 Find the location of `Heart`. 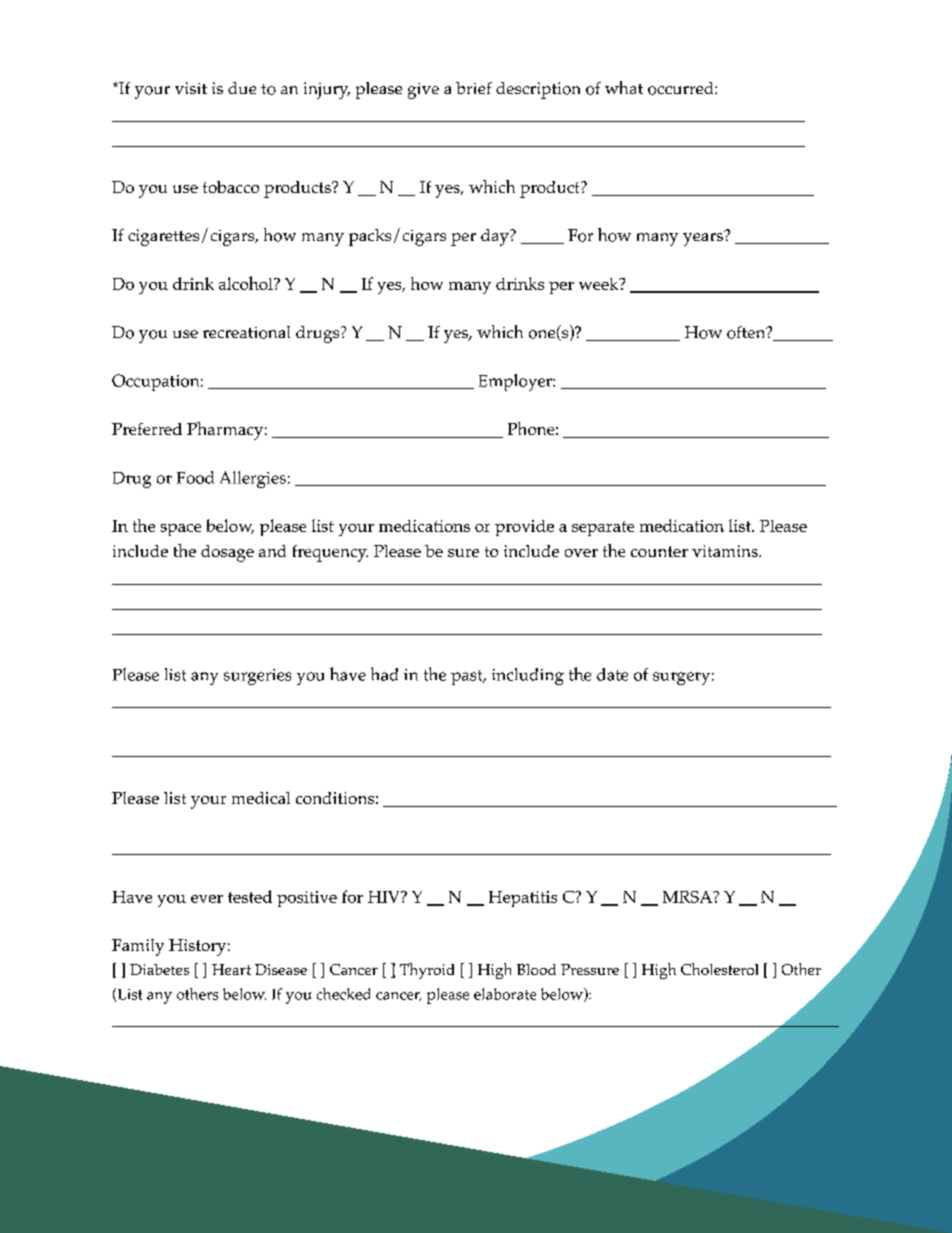

Heart is located at coordinates (231, 969).
